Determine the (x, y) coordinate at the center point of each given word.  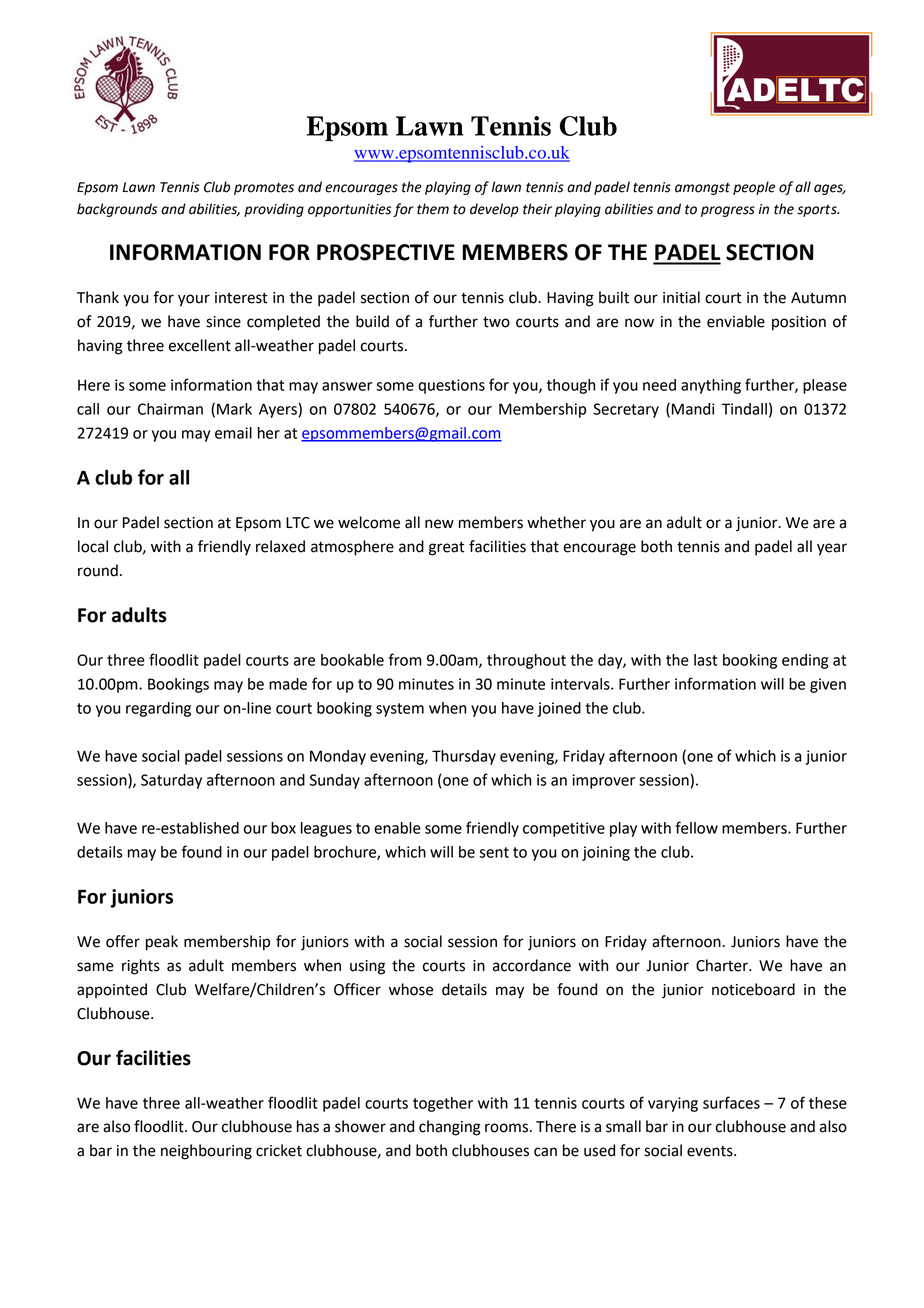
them (433, 209)
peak (162, 943)
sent (494, 852)
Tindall (744, 409)
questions (451, 386)
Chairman (170, 409)
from (405, 659)
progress (728, 211)
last (705, 660)
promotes (264, 189)
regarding (158, 709)
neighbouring (206, 1152)
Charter (723, 965)
